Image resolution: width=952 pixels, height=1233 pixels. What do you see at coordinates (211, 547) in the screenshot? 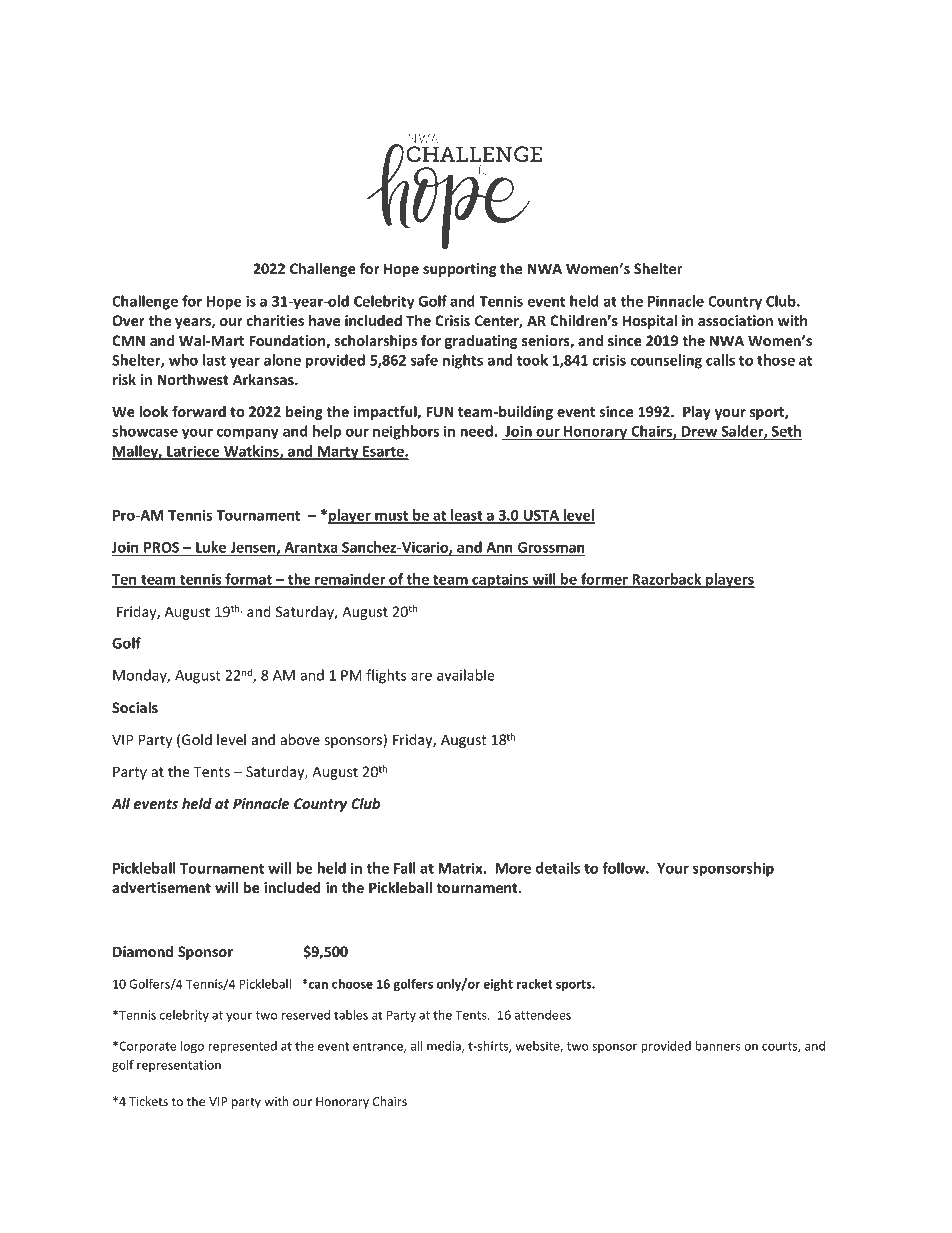
I see `Luke` at bounding box center [211, 547].
